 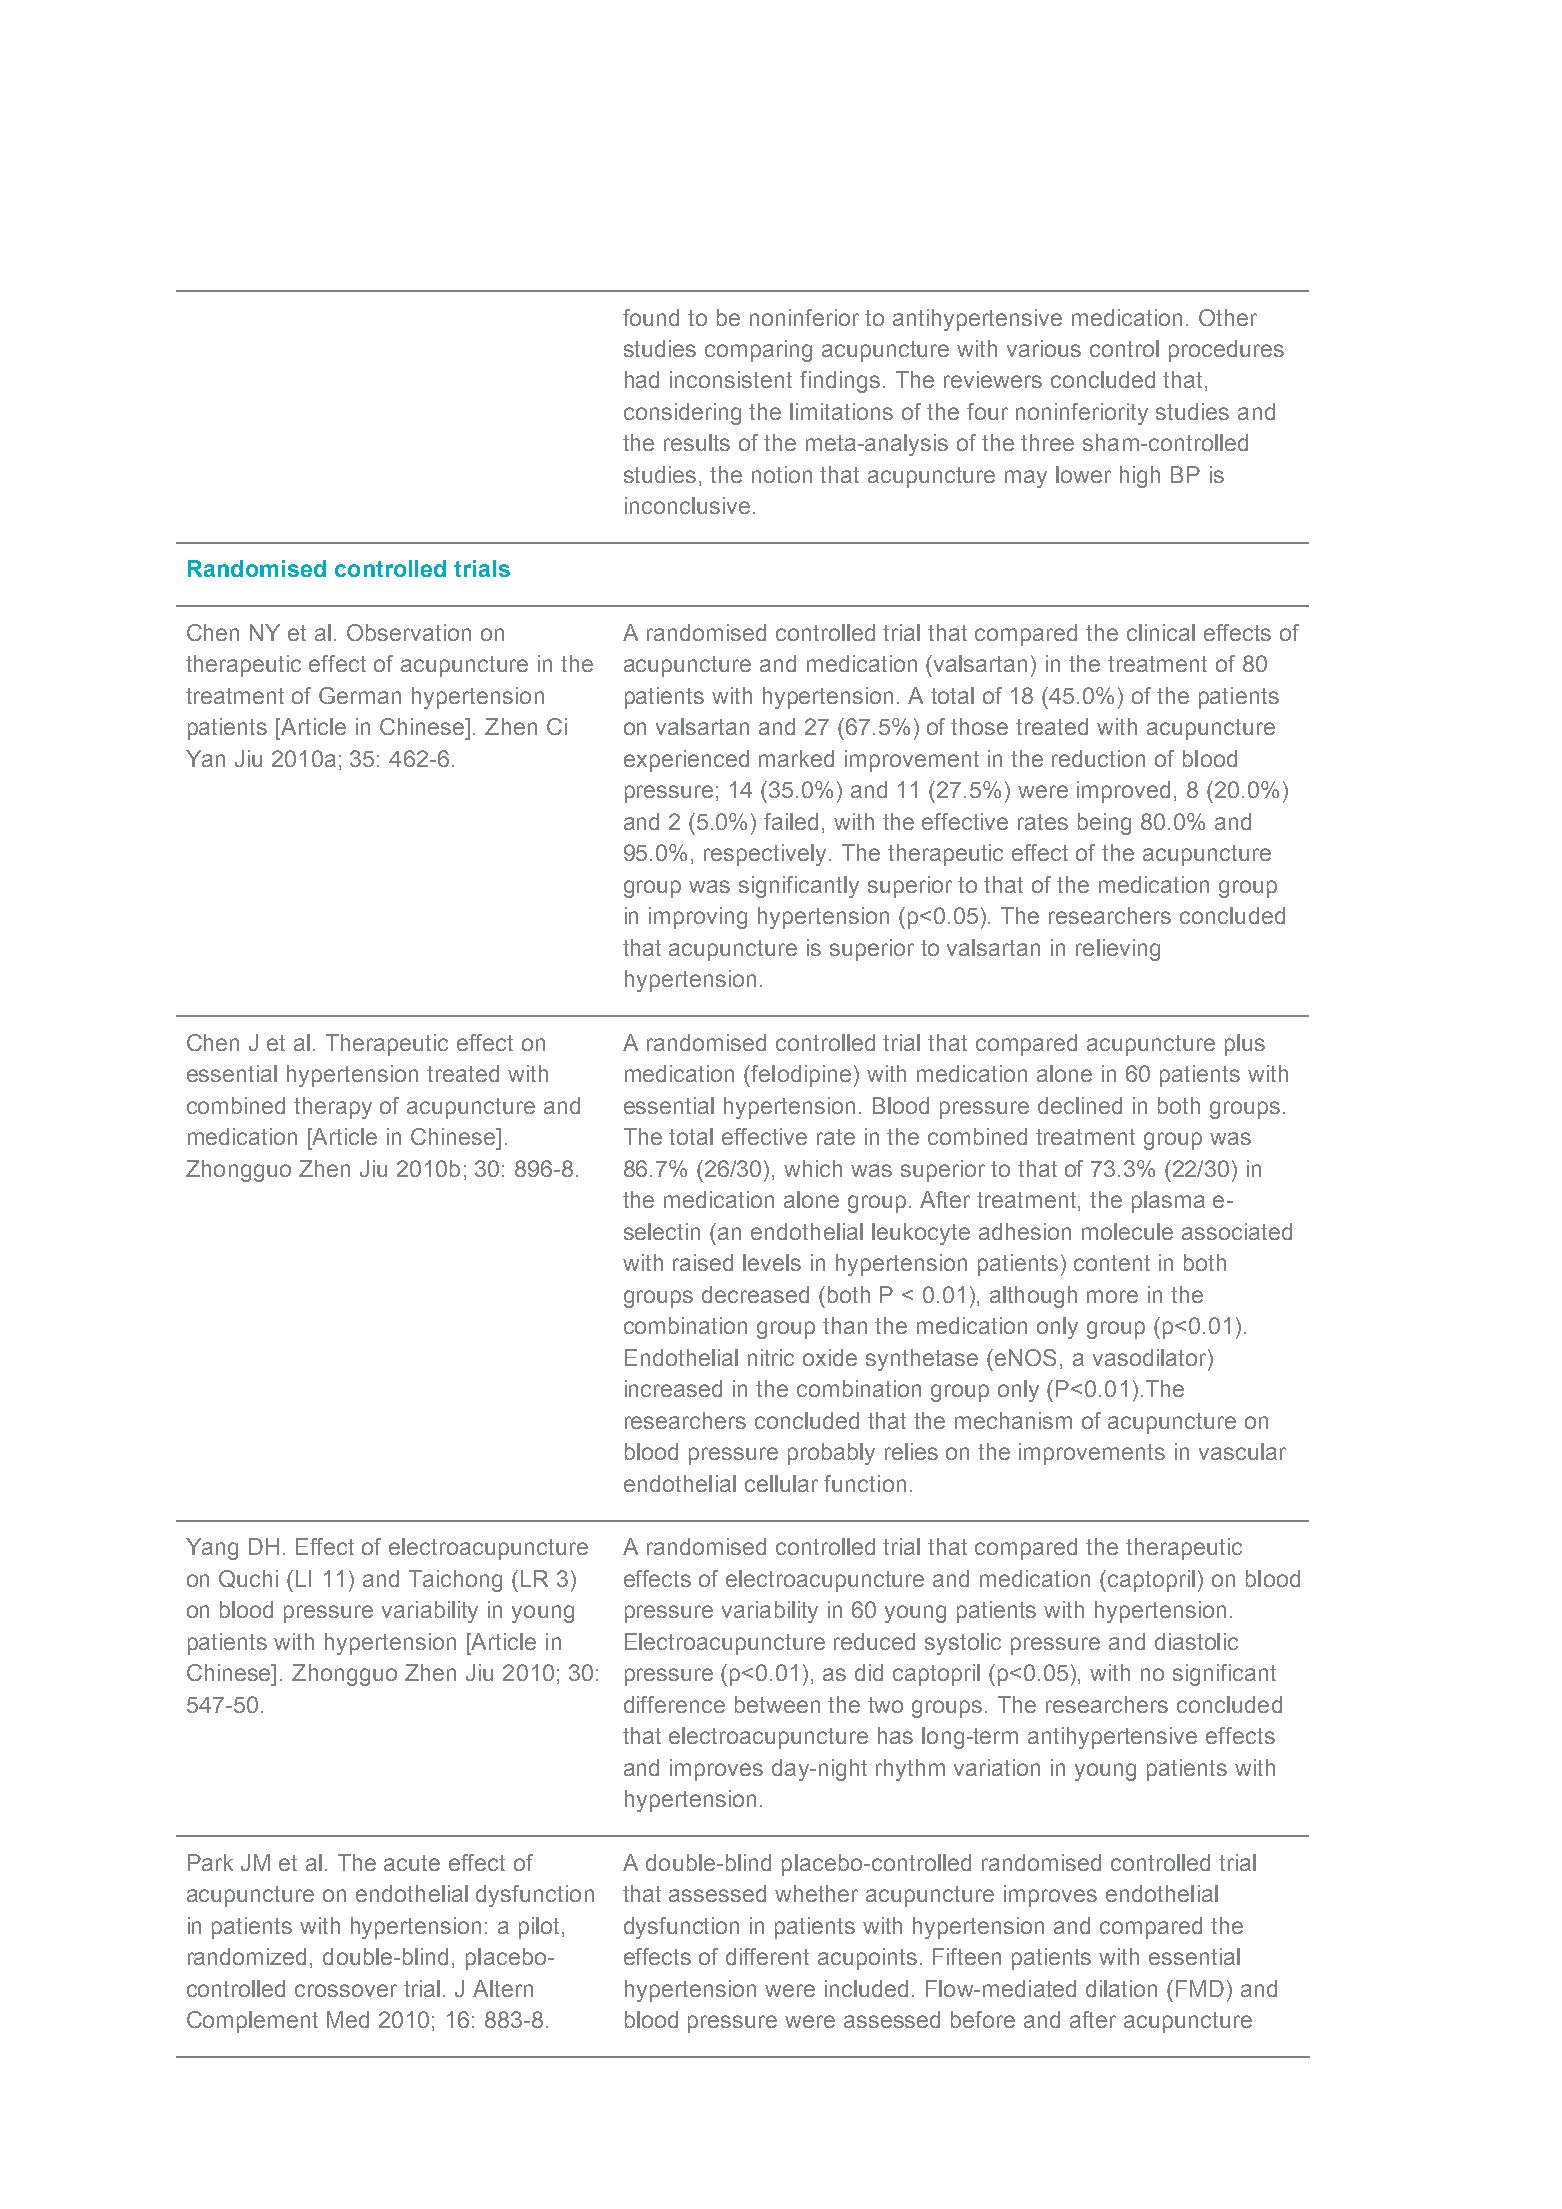 What do you see at coordinates (212, 1549) in the page?
I see `Yang` at bounding box center [212, 1549].
